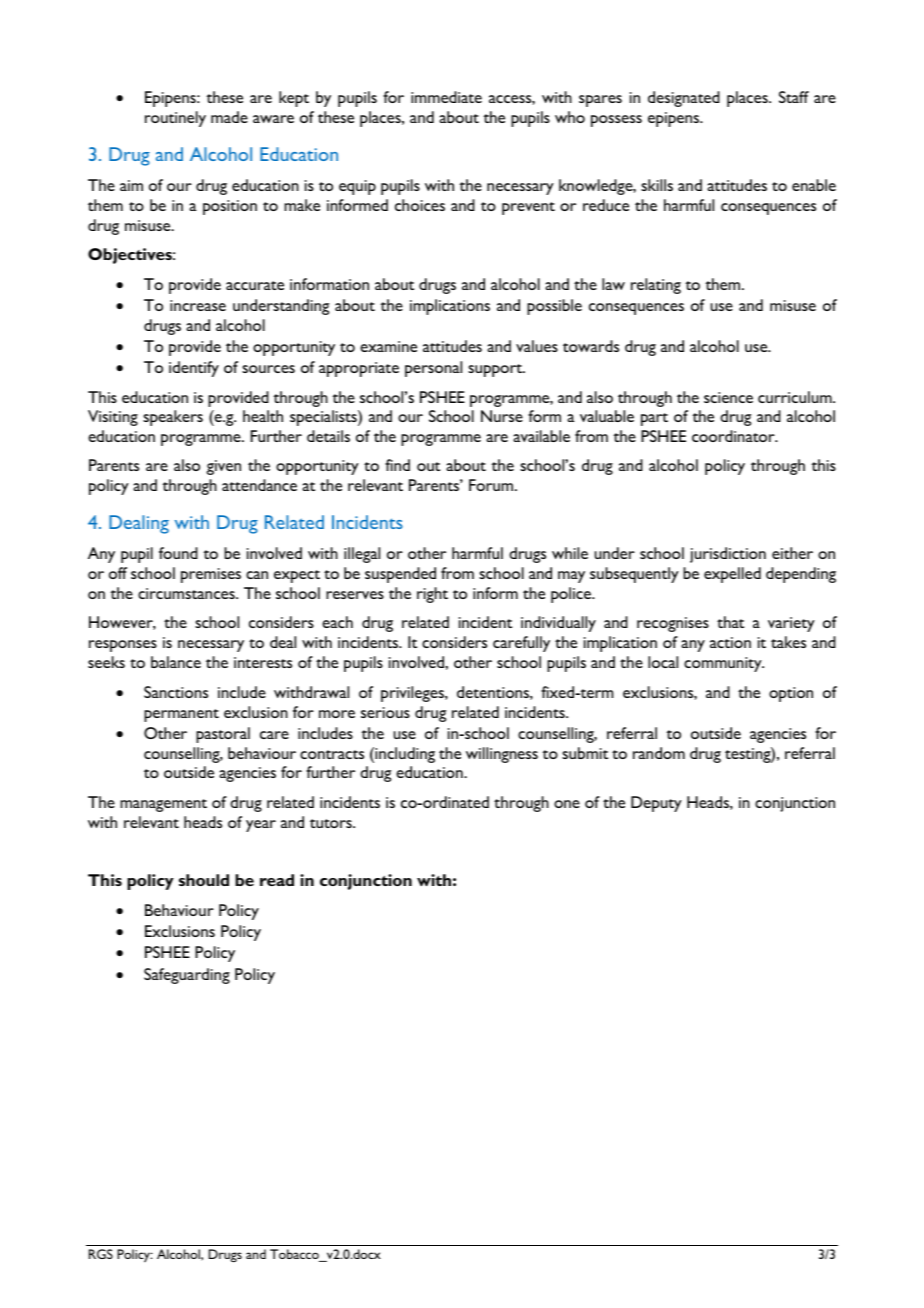 This screenshot has width=924, height=1308. I want to click on routinely, so click(175, 119).
